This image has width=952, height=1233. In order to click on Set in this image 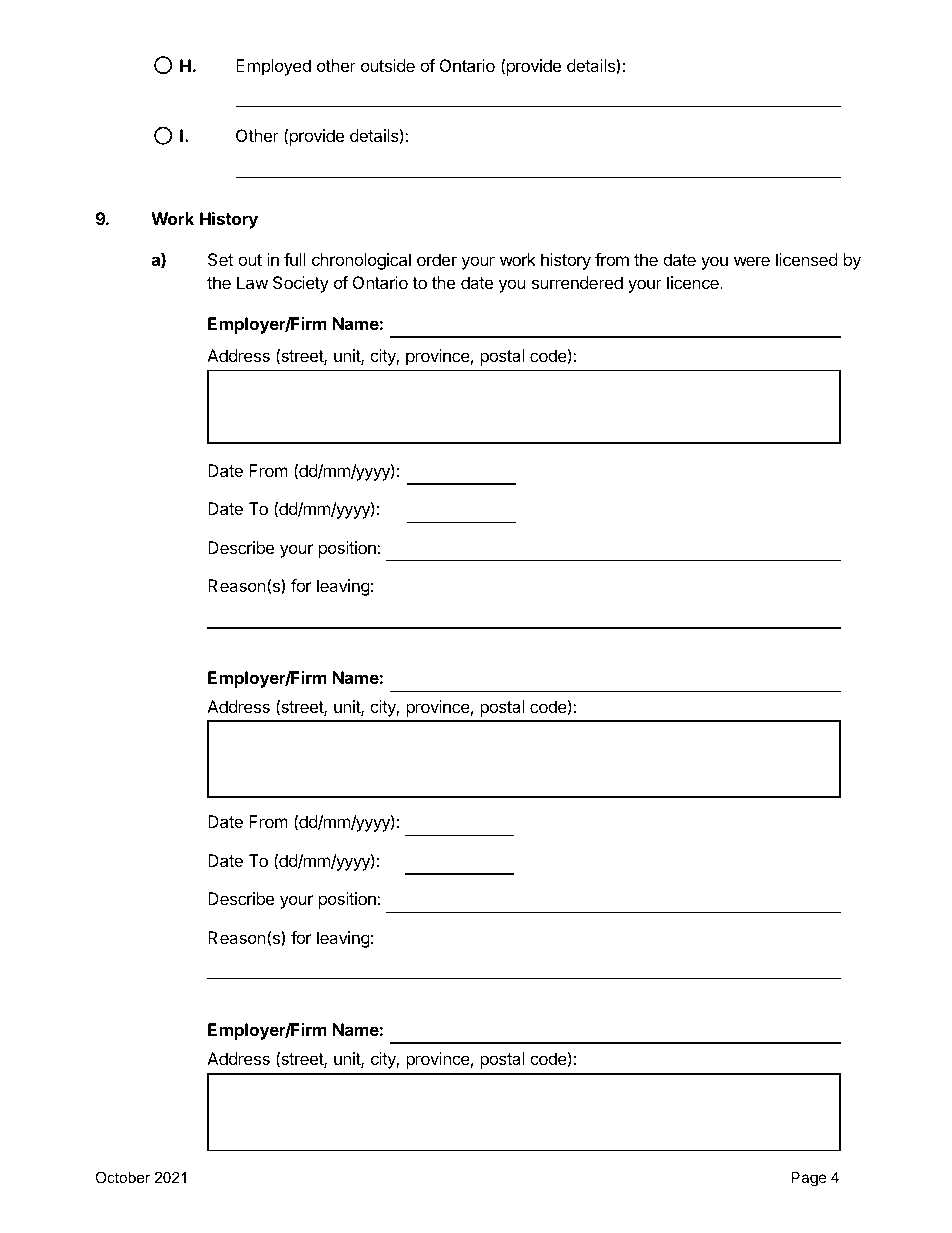, I will do `click(220, 259)`.
